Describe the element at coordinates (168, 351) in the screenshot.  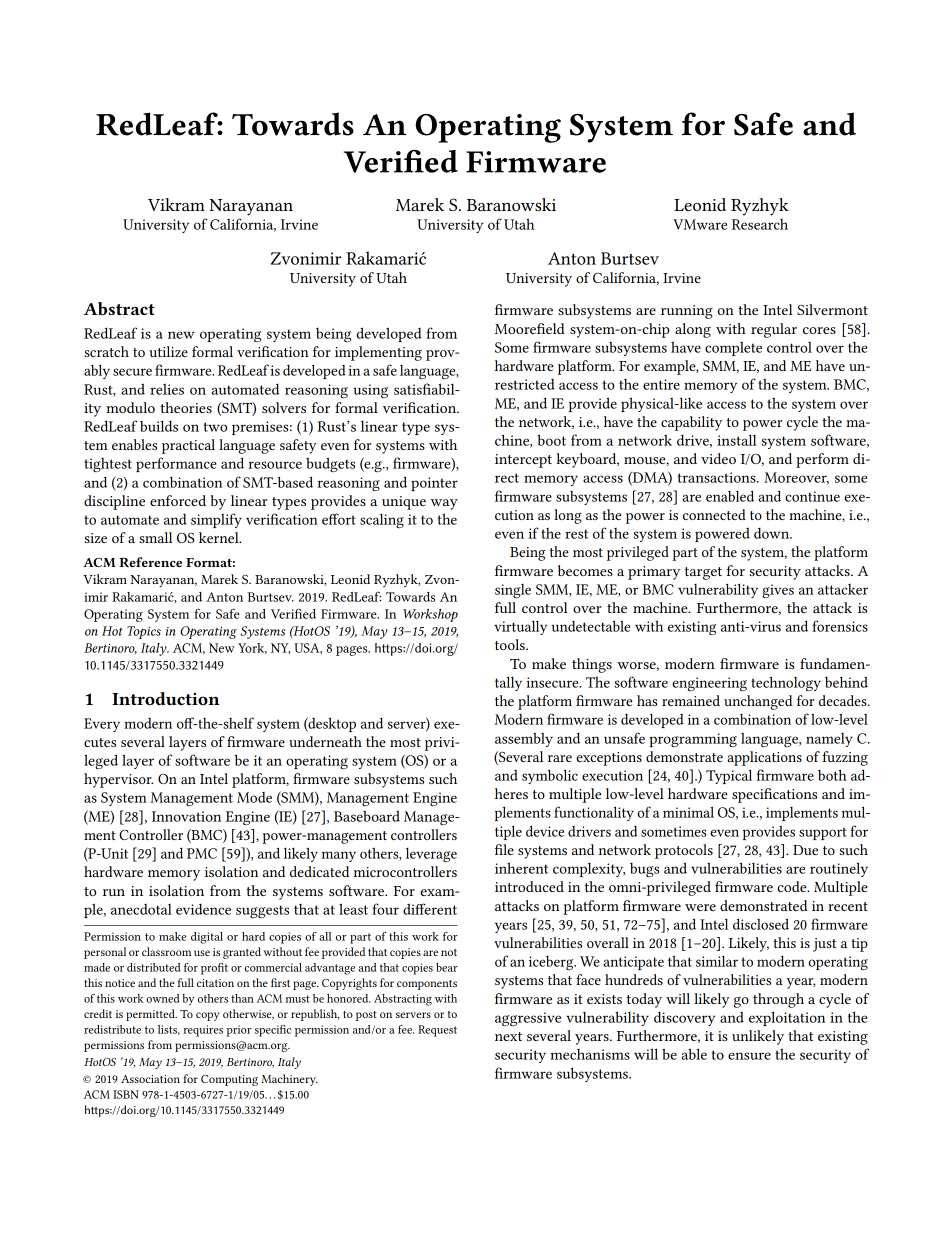
I see `utilize` at that location.
